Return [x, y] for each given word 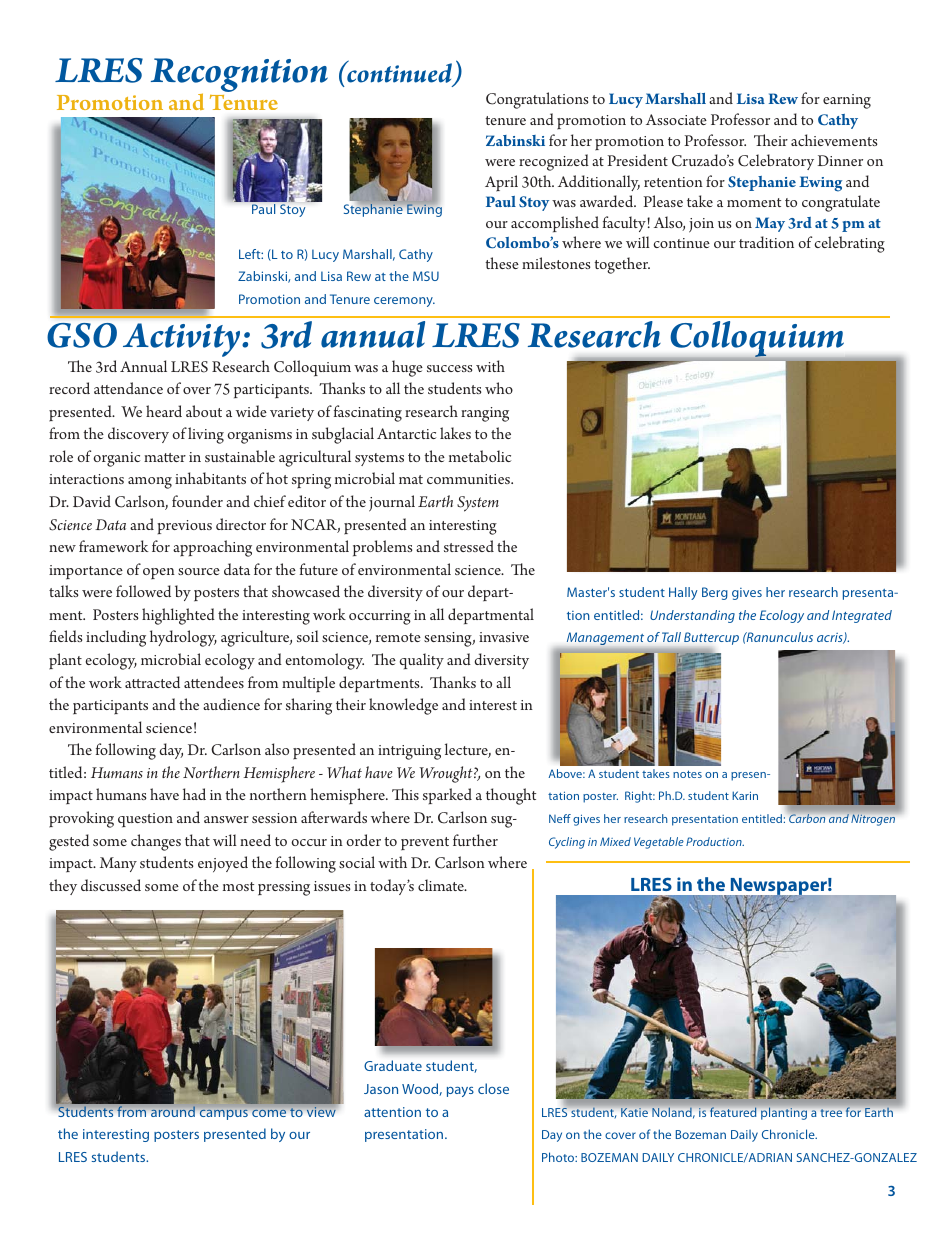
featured [733, 1112]
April [501, 183]
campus [224, 1115]
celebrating [850, 244]
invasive [504, 637]
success [449, 368]
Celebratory [776, 162]
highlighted [178, 616]
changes [156, 842]
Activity [183, 340]
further [475, 840]
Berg [715, 593]
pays [460, 1092]
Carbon [807, 818]
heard [164, 411]
